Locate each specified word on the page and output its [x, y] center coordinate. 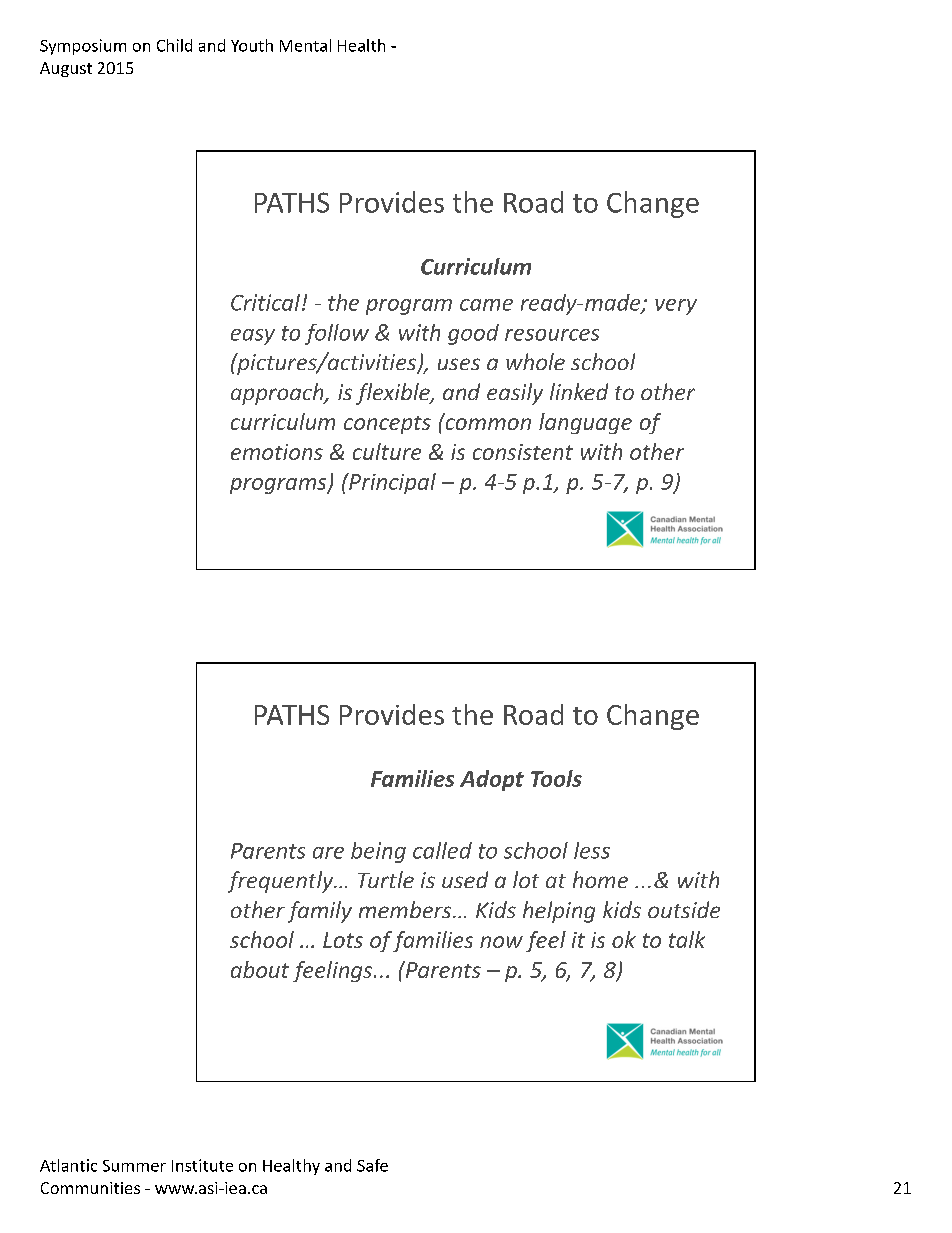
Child [174, 45]
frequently [282, 882]
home [600, 879]
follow [337, 334]
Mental [305, 45]
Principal [391, 483]
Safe [372, 1165]
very [676, 307]
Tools [556, 778]
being [378, 852]
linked [579, 391]
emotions [277, 452]
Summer [134, 1166]
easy [253, 337]
